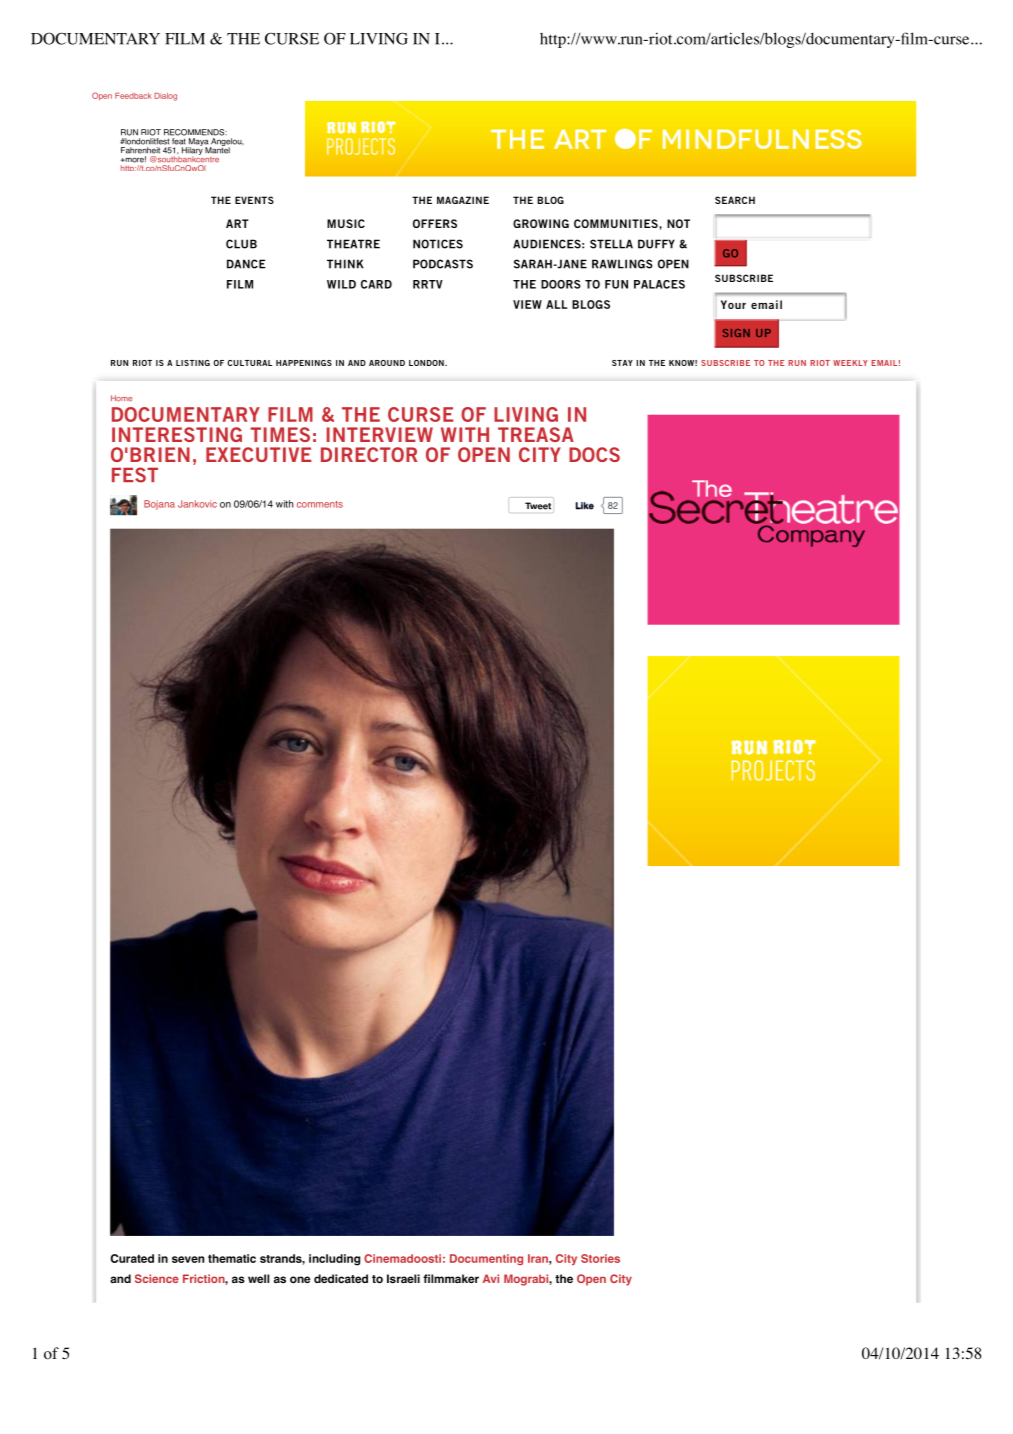  Describe the element at coordinates (188, 1259) in the page. I see `seven` at that location.
